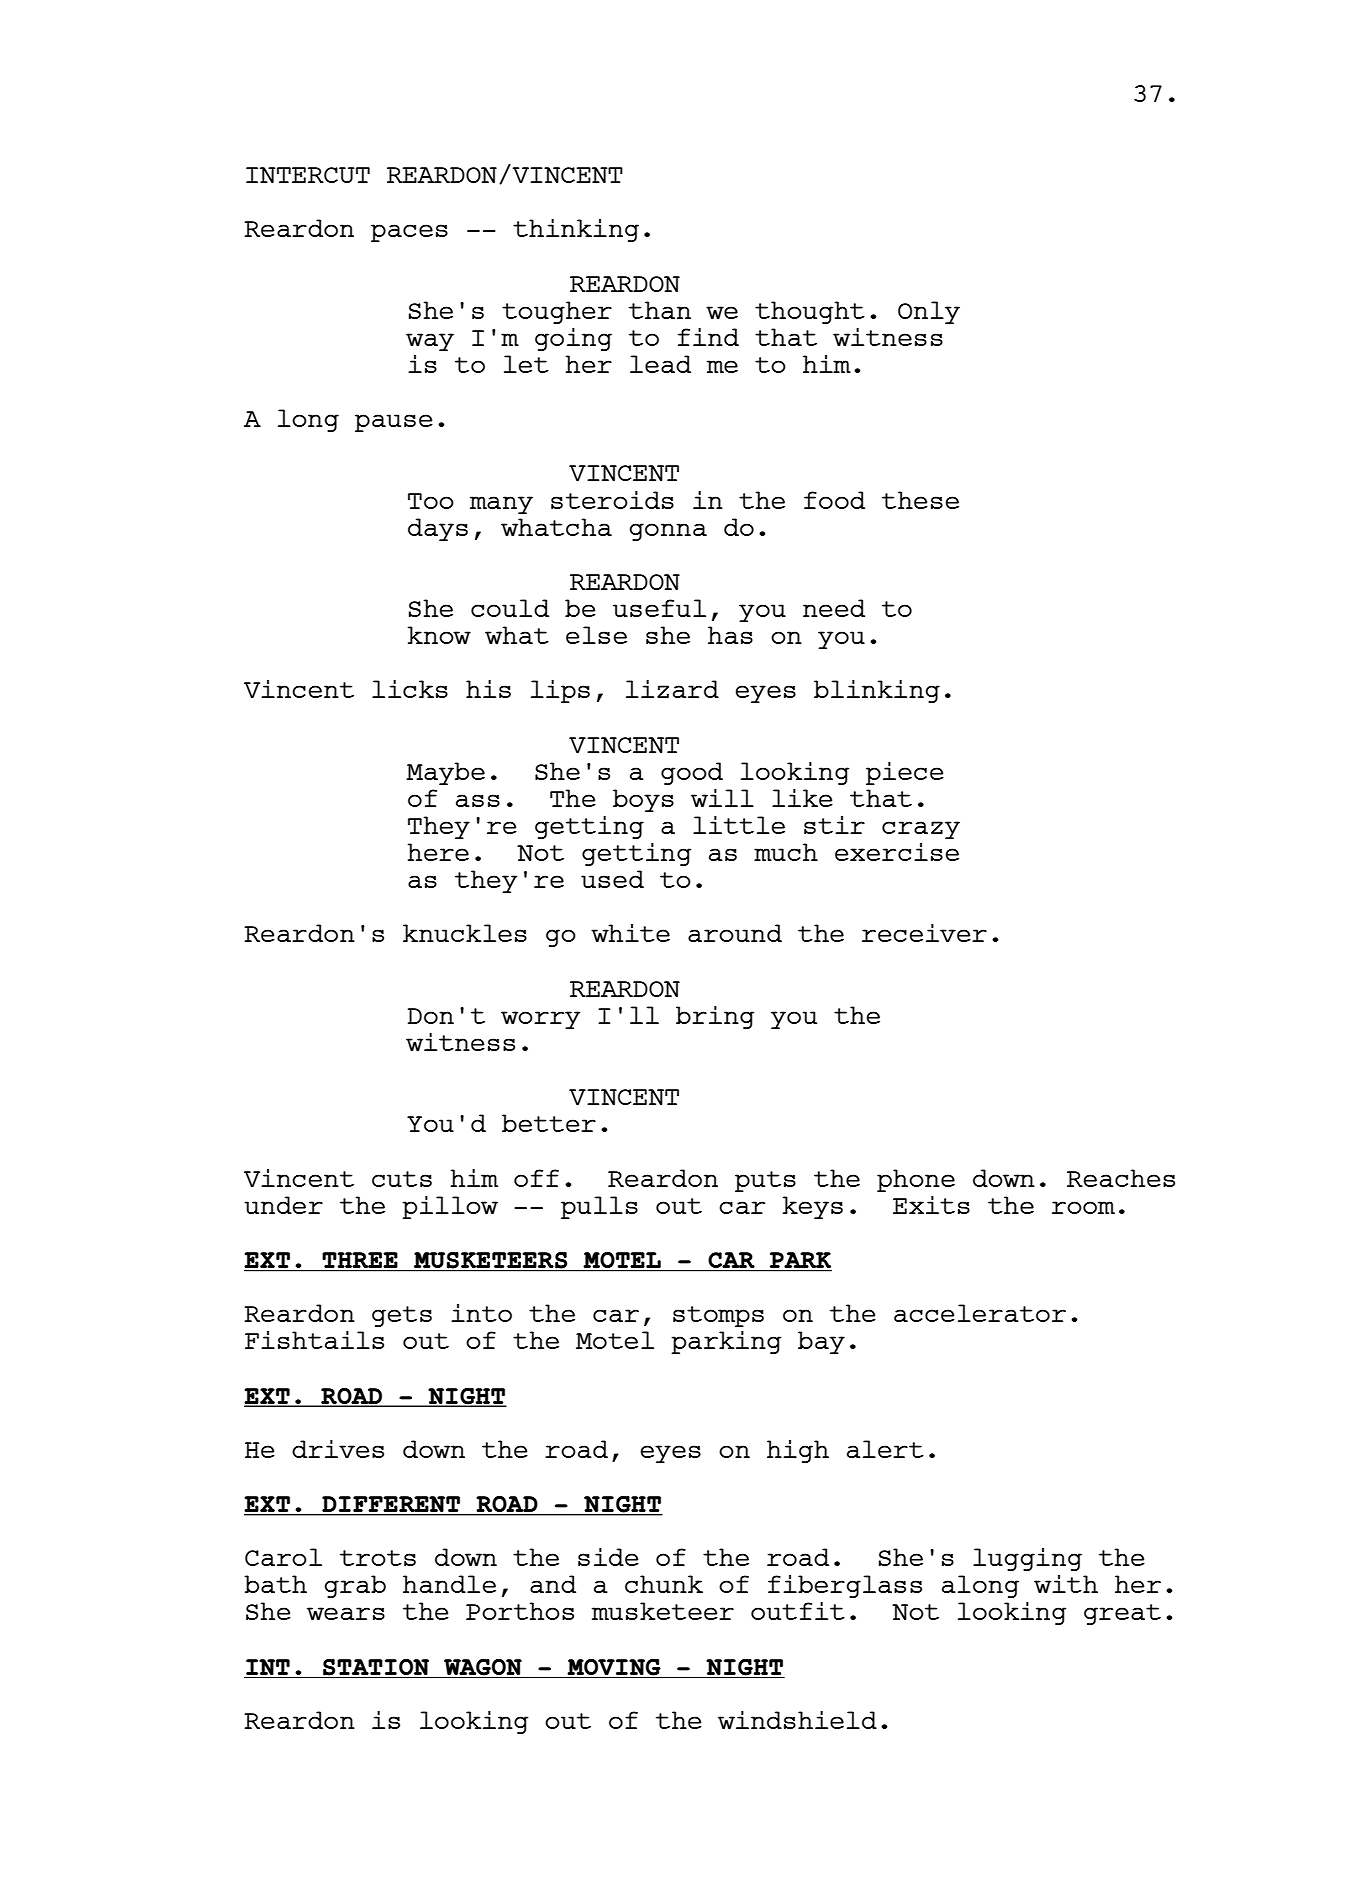 Image resolution: width=1345 pixels, height=1903 pixels. What do you see at coordinates (346, 1613) in the image?
I see `wears` at bounding box center [346, 1613].
